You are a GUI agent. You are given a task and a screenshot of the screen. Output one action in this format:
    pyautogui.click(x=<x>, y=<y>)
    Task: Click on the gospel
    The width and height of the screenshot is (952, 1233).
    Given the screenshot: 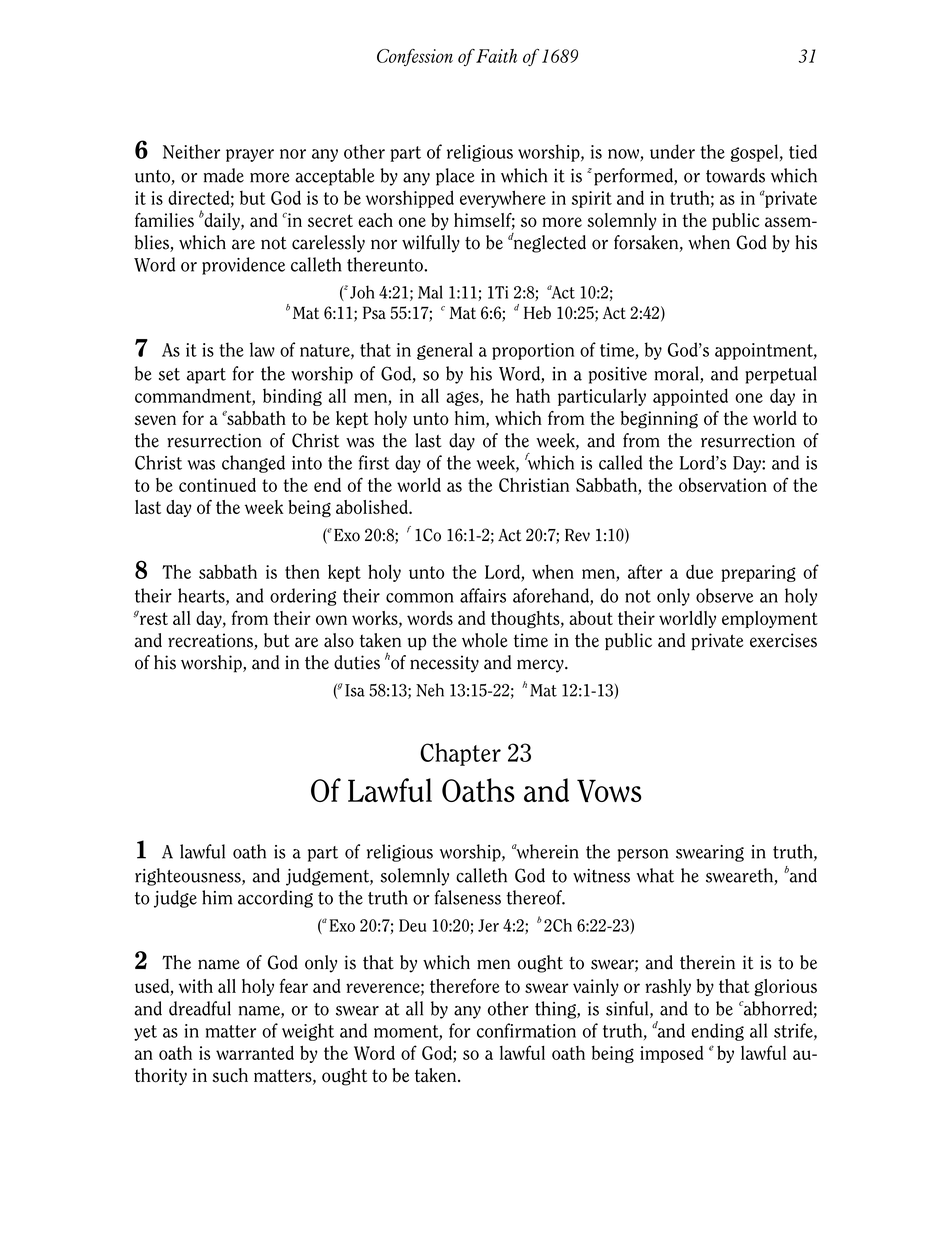 What is the action you would take?
    pyautogui.click(x=754, y=153)
